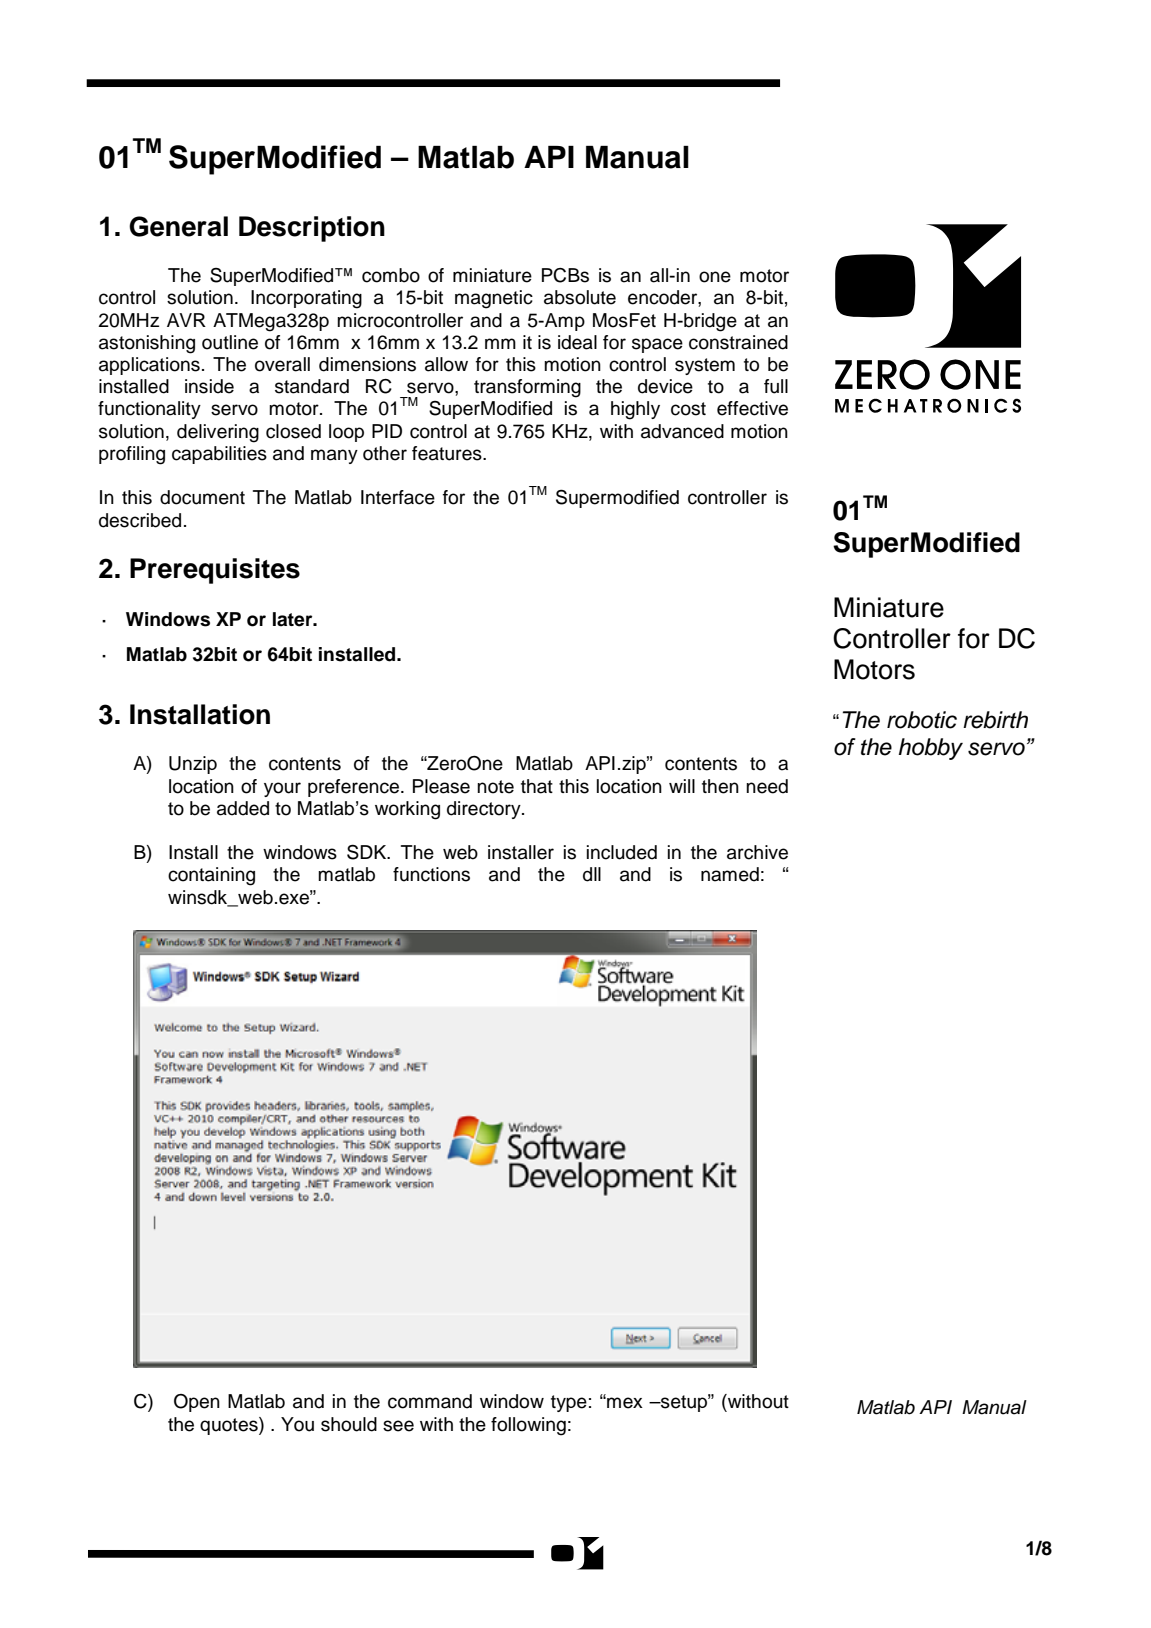  Describe the element at coordinates (931, 749) in the image. I see `hobby` at that location.
